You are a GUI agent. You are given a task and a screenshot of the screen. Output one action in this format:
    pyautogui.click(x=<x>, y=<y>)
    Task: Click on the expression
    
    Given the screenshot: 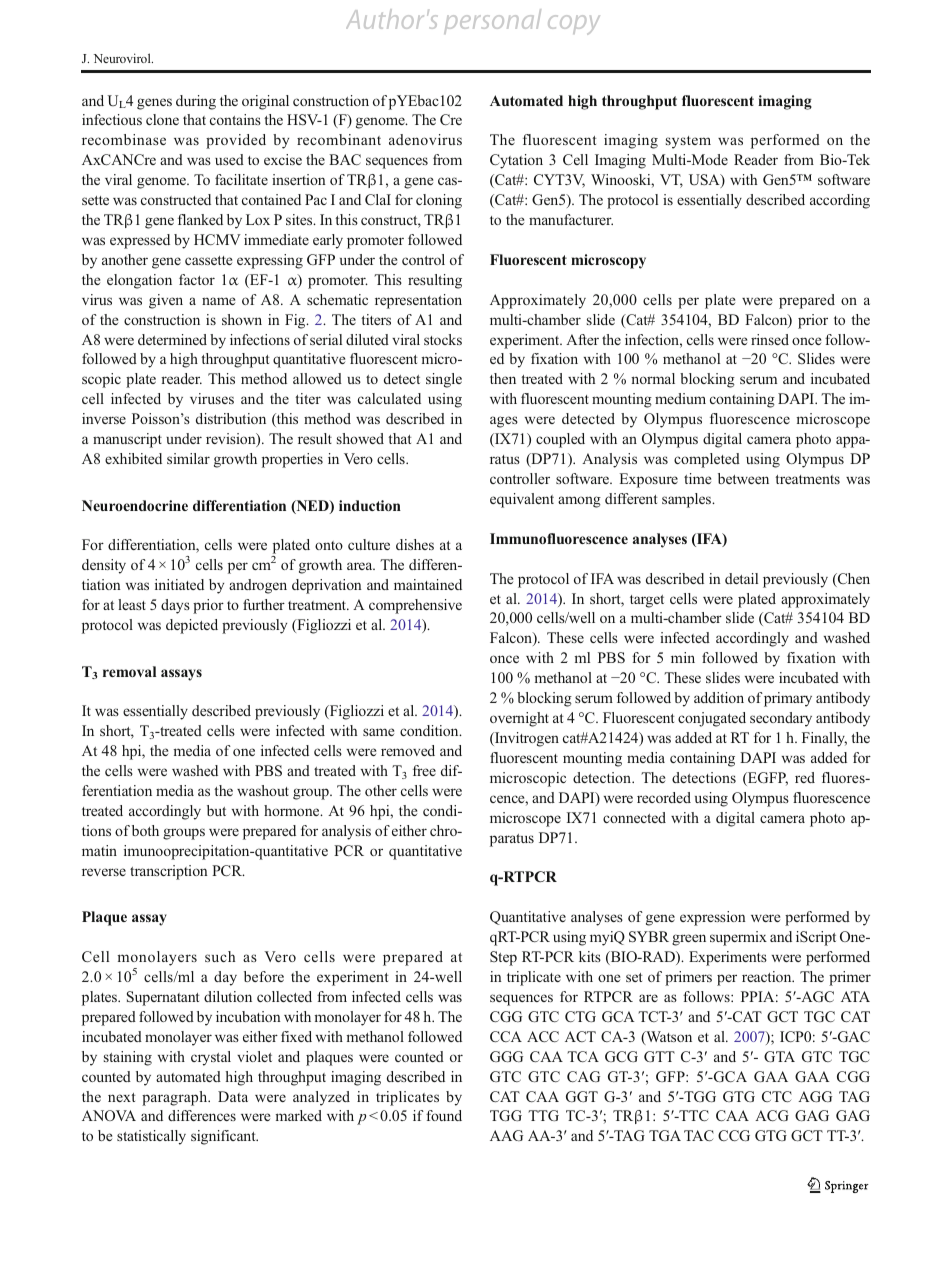 What is the action you would take?
    pyautogui.click(x=713, y=918)
